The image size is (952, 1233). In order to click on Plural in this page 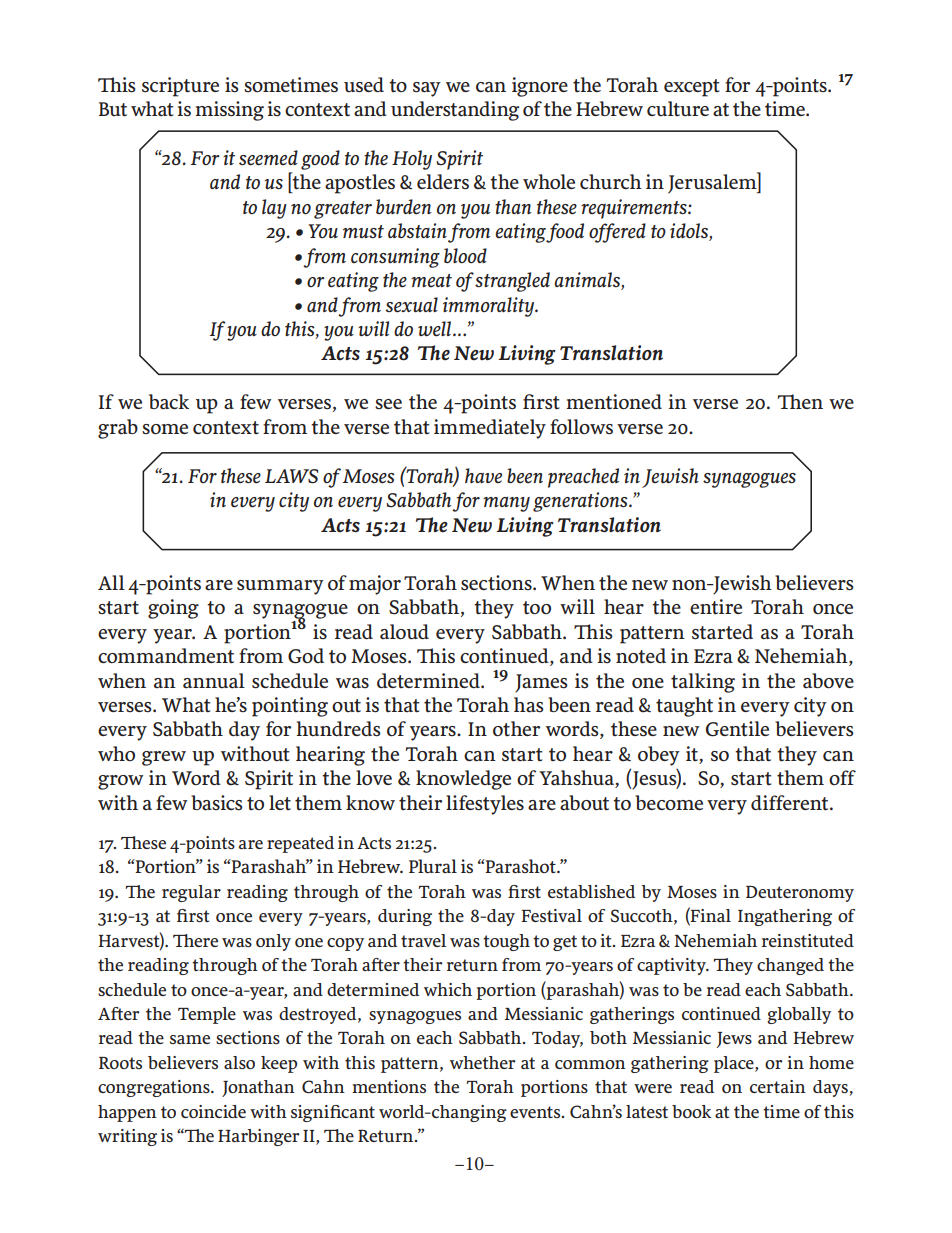, I will do `click(433, 866)`.
